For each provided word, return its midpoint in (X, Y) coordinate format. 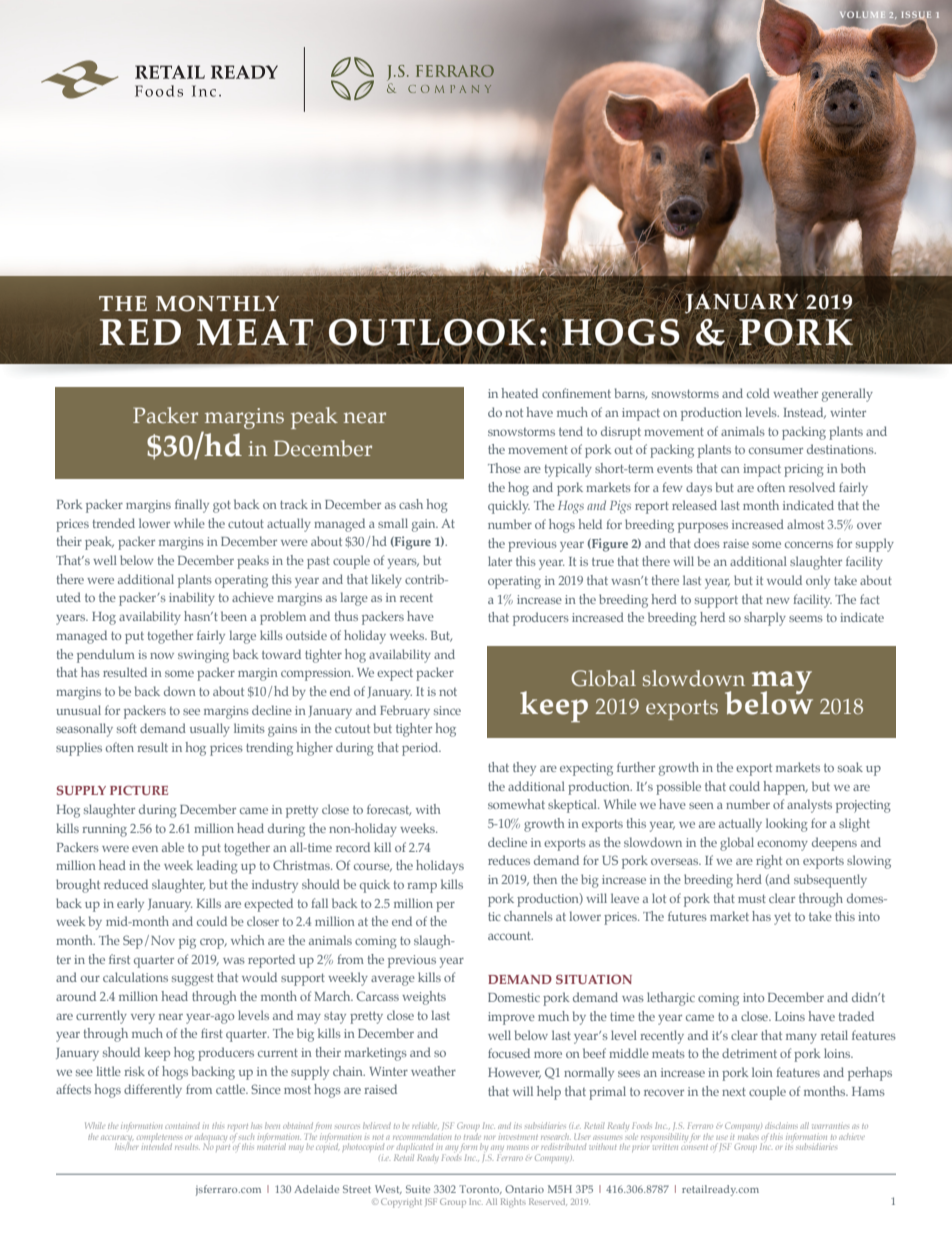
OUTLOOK (432, 332)
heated (519, 393)
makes (748, 1135)
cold (758, 393)
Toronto (480, 1189)
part (223, 1148)
